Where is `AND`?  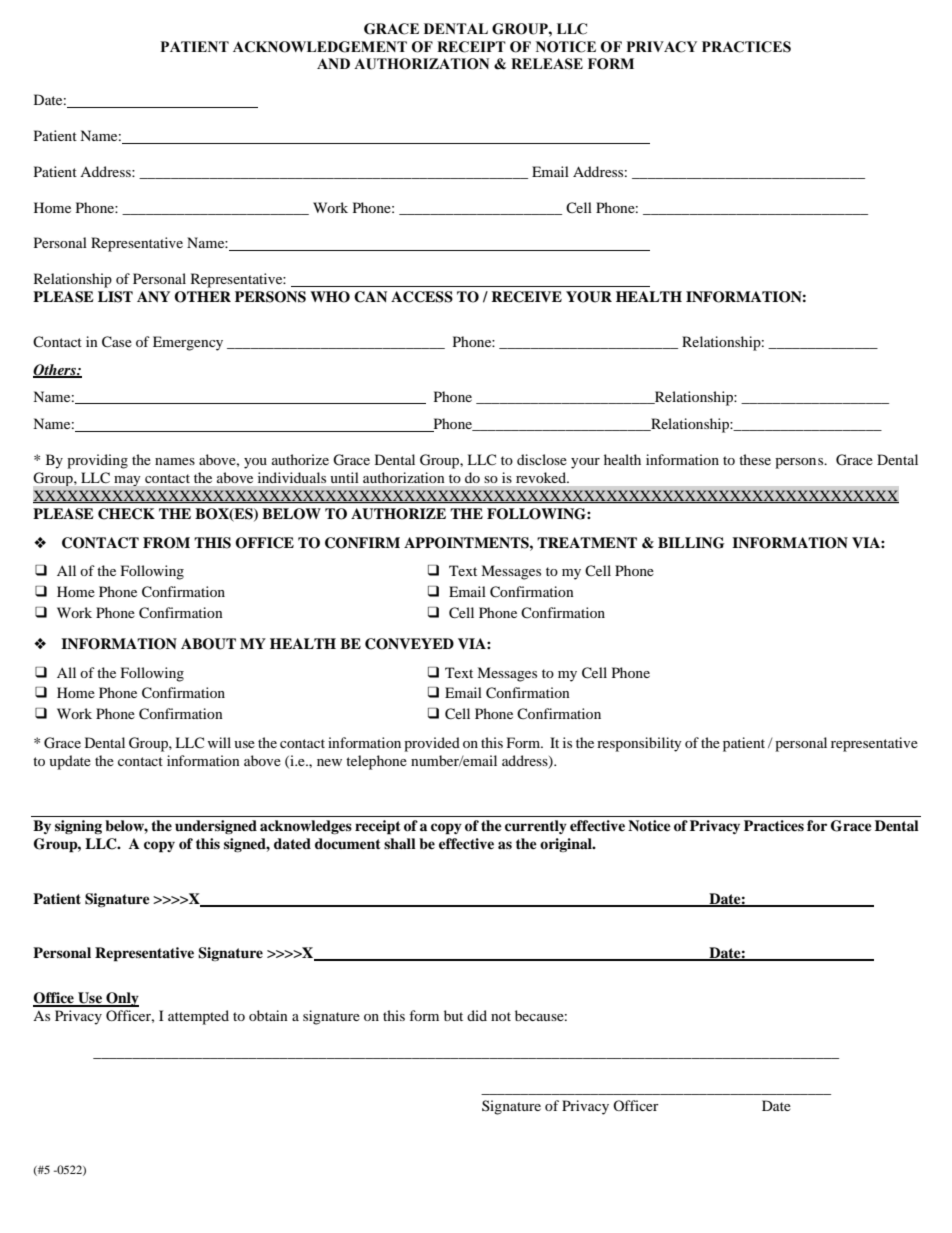
AND is located at coordinates (333, 63).
